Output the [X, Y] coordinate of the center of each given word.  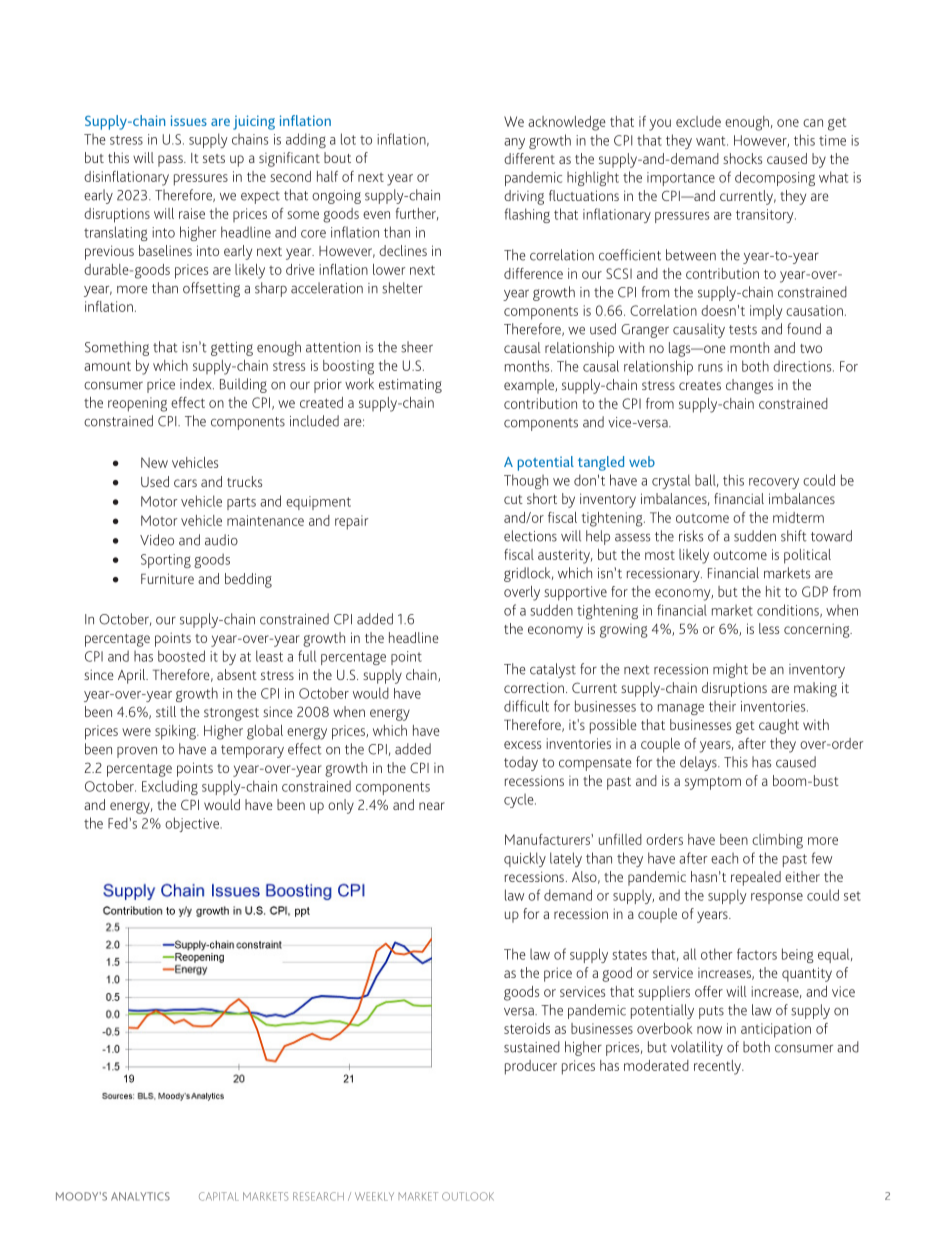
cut [513, 499]
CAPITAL [219, 1196]
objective [193, 824]
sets [214, 158]
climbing [777, 841]
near [432, 806]
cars [185, 483]
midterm [798, 517]
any [514, 143]
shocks [742, 158]
